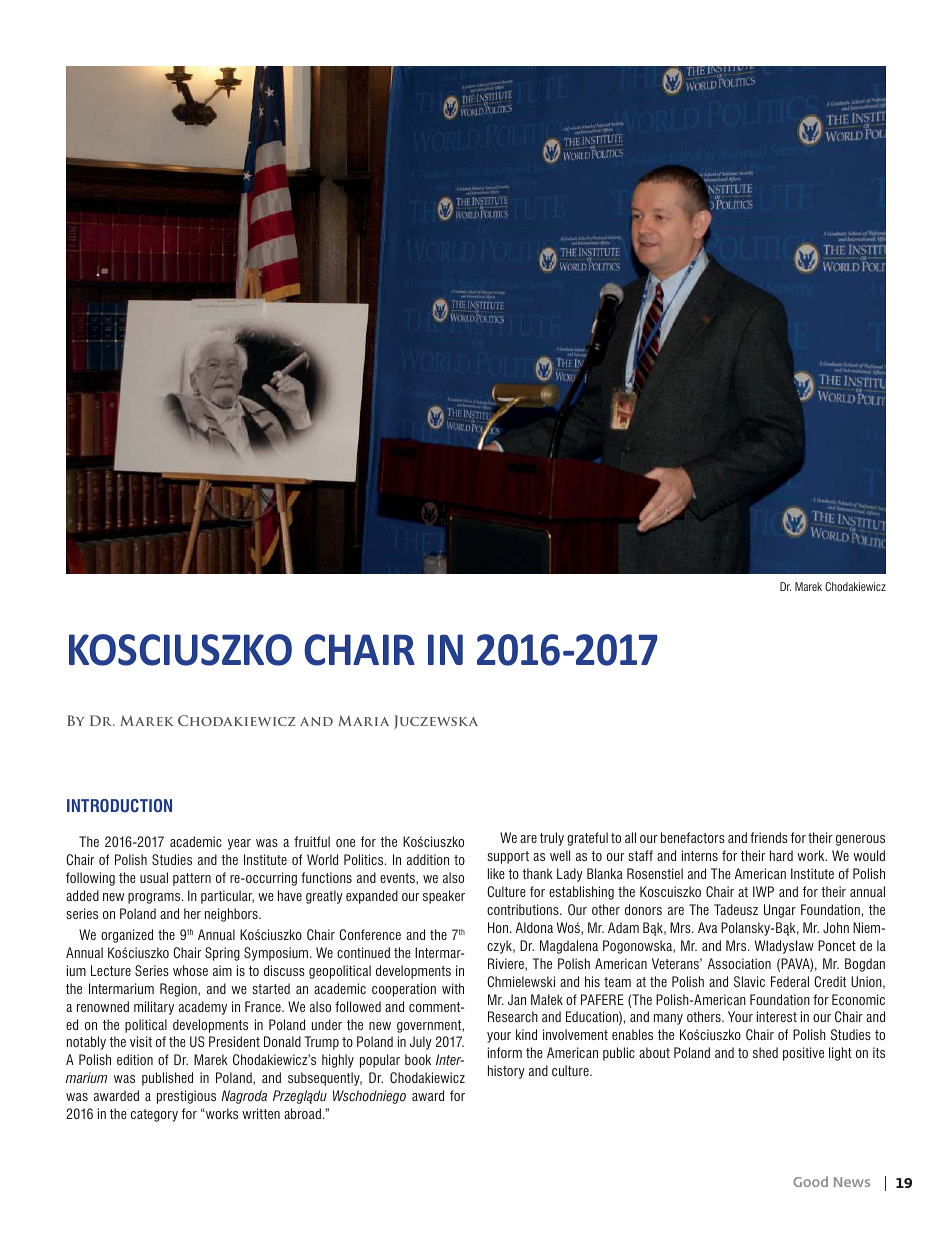 Image resolution: width=952 pixels, height=1233 pixels. What do you see at coordinates (552, 839) in the document?
I see `truly` at bounding box center [552, 839].
